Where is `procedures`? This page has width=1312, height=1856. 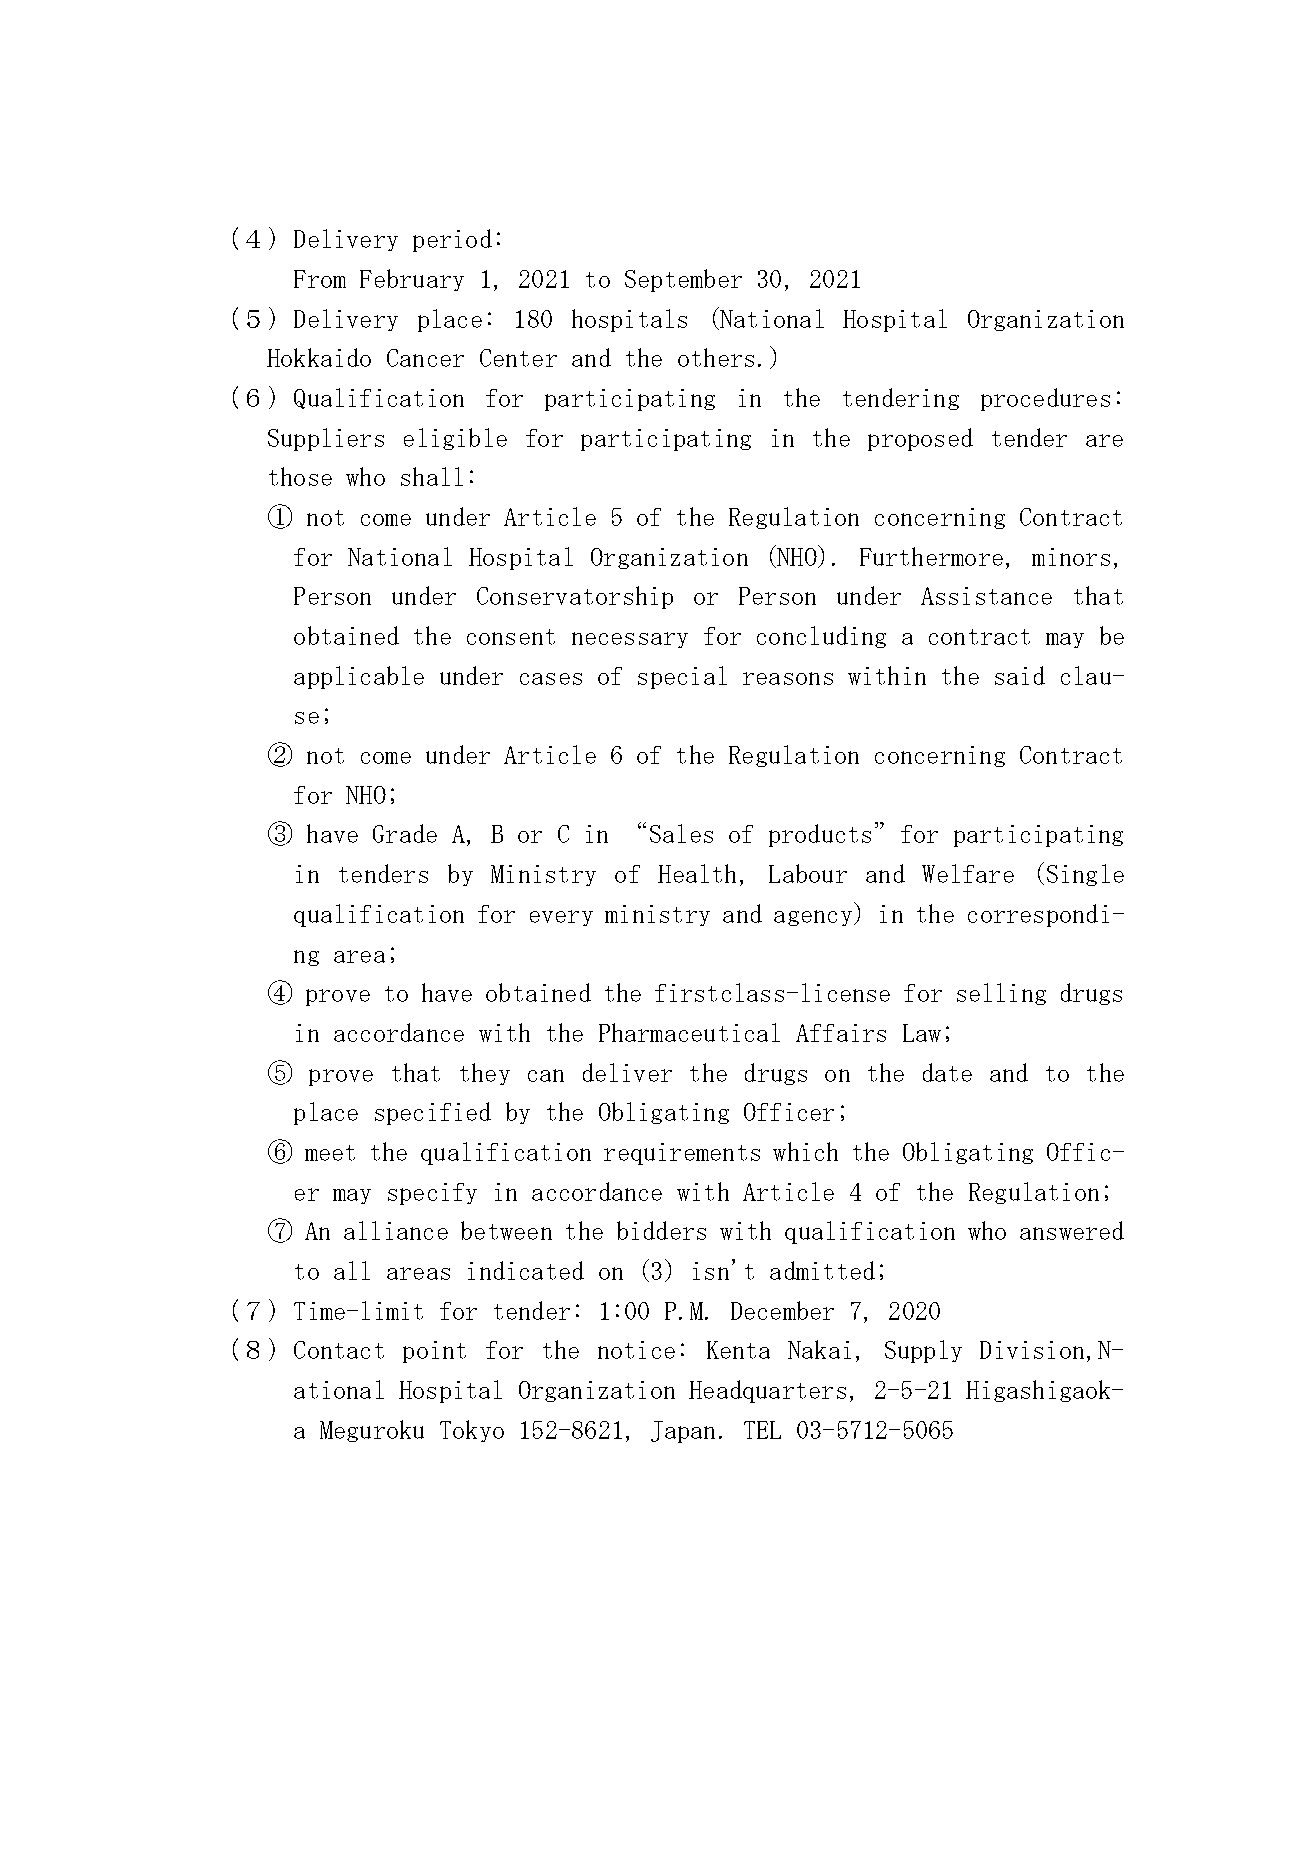 procedures is located at coordinates (1045, 399).
